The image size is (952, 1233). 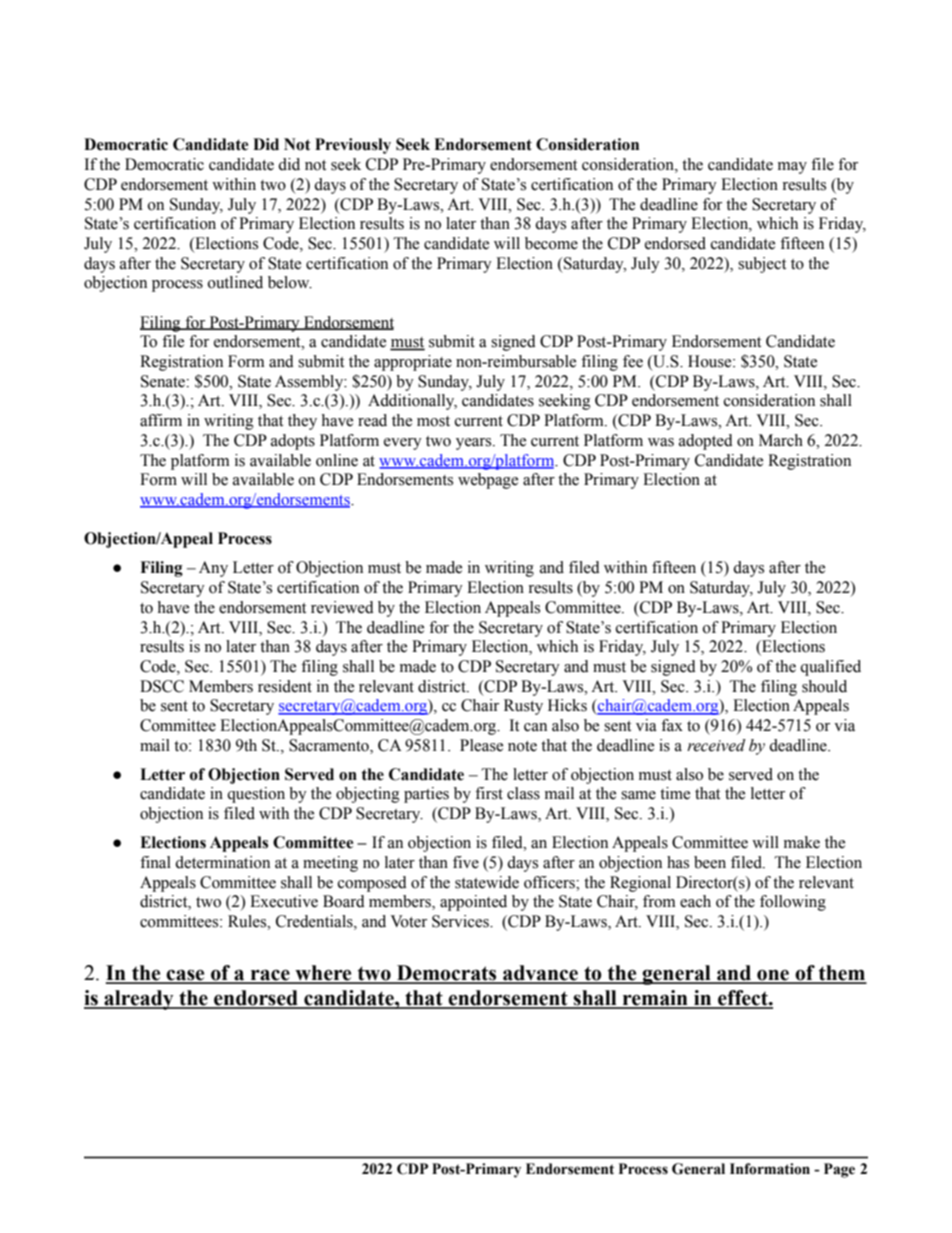 What do you see at coordinates (270, 976) in the screenshot?
I see `race` at bounding box center [270, 976].
